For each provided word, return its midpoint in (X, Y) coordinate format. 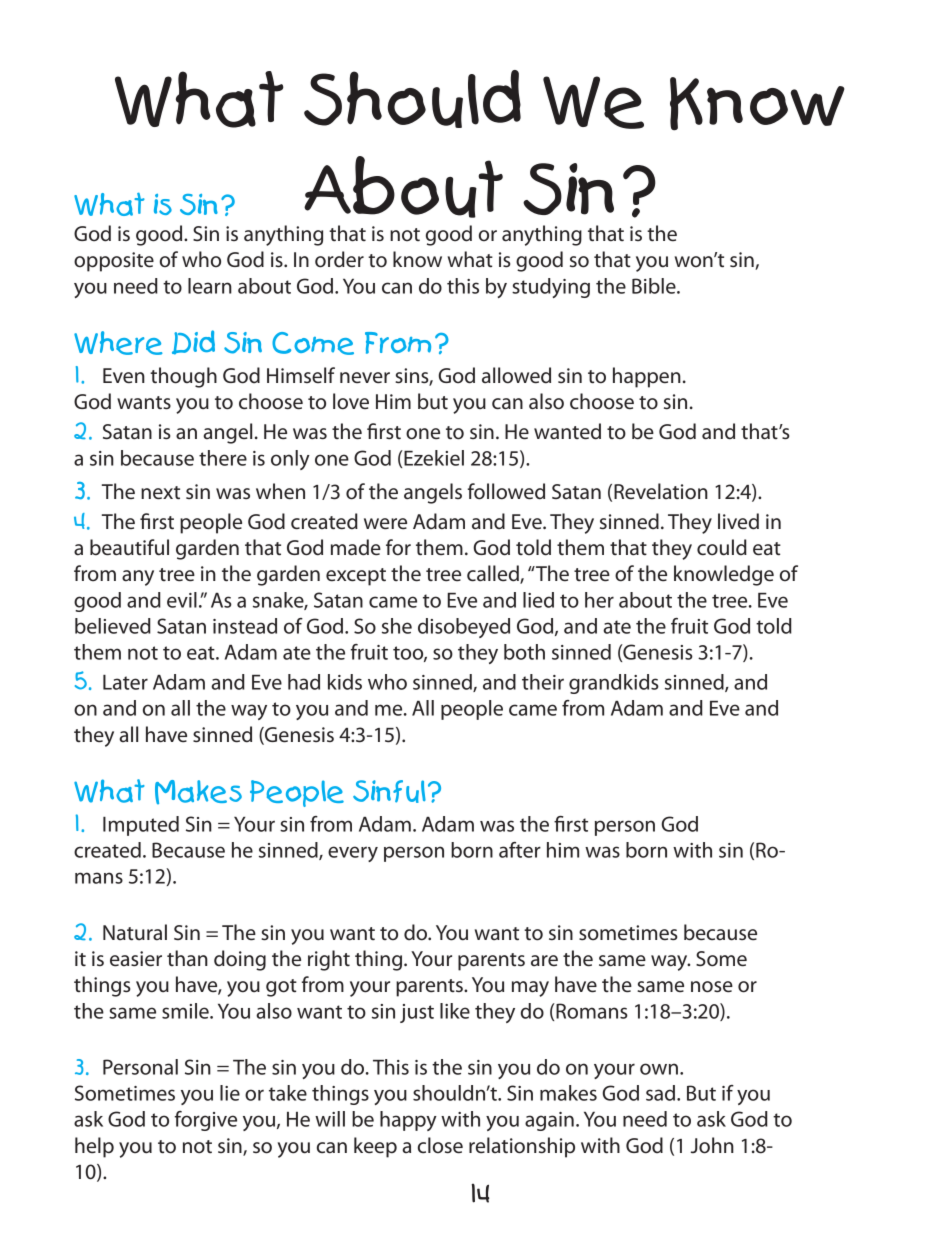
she (397, 626)
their (543, 682)
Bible (655, 286)
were (385, 524)
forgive (206, 1121)
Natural (135, 932)
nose (712, 987)
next (160, 493)
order (339, 259)
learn (210, 286)
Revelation (661, 491)
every (353, 854)
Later (125, 682)
